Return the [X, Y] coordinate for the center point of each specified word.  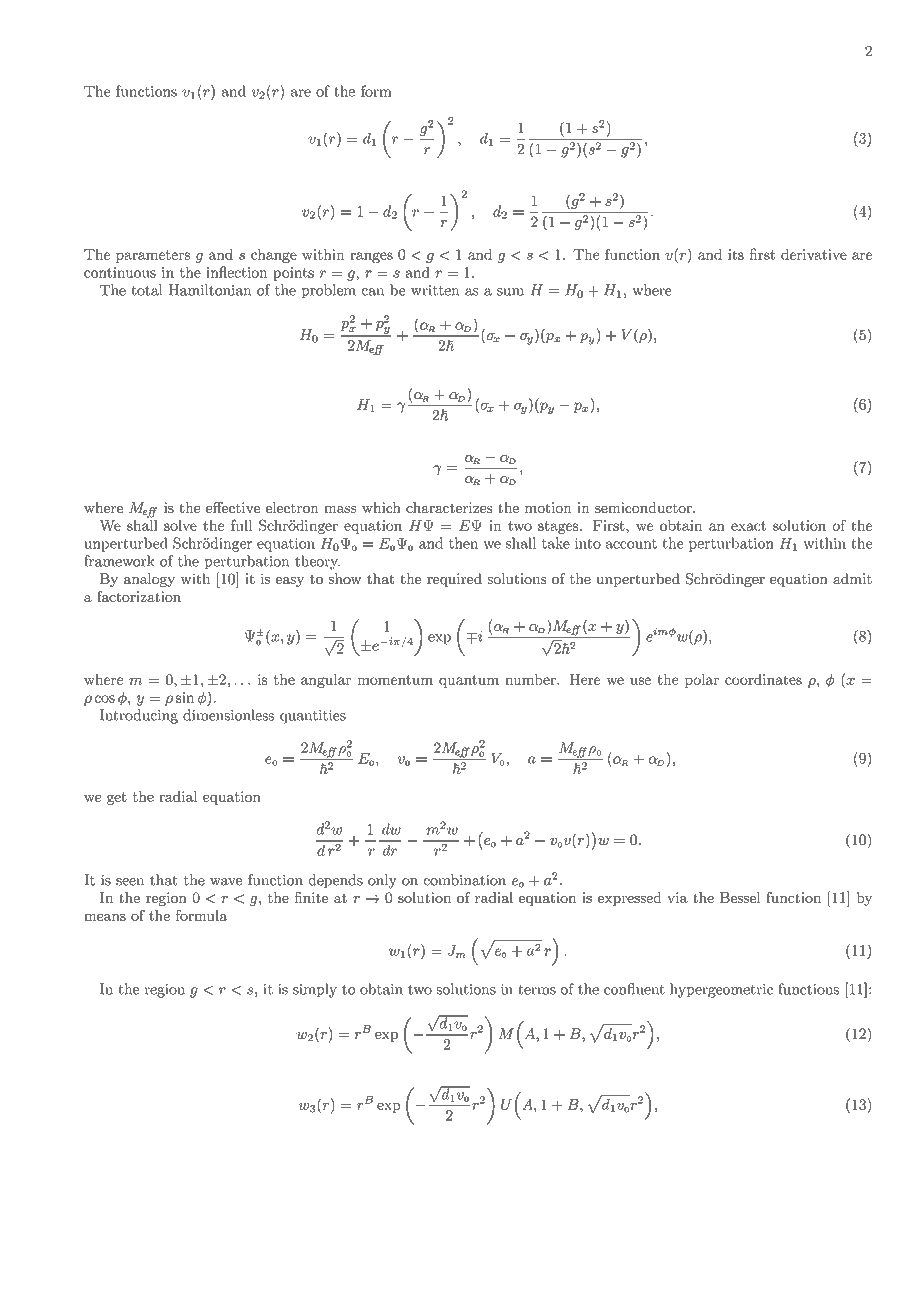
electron [292, 507]
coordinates [763, 679]
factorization [139, 596]
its [736, 254]
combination [465, 880]
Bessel [740, 897]
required [454, 580]
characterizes [449, 507]
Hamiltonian [210, 290]
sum [510, 292]
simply [315, 990]
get [117, 798]
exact [748, 526]
